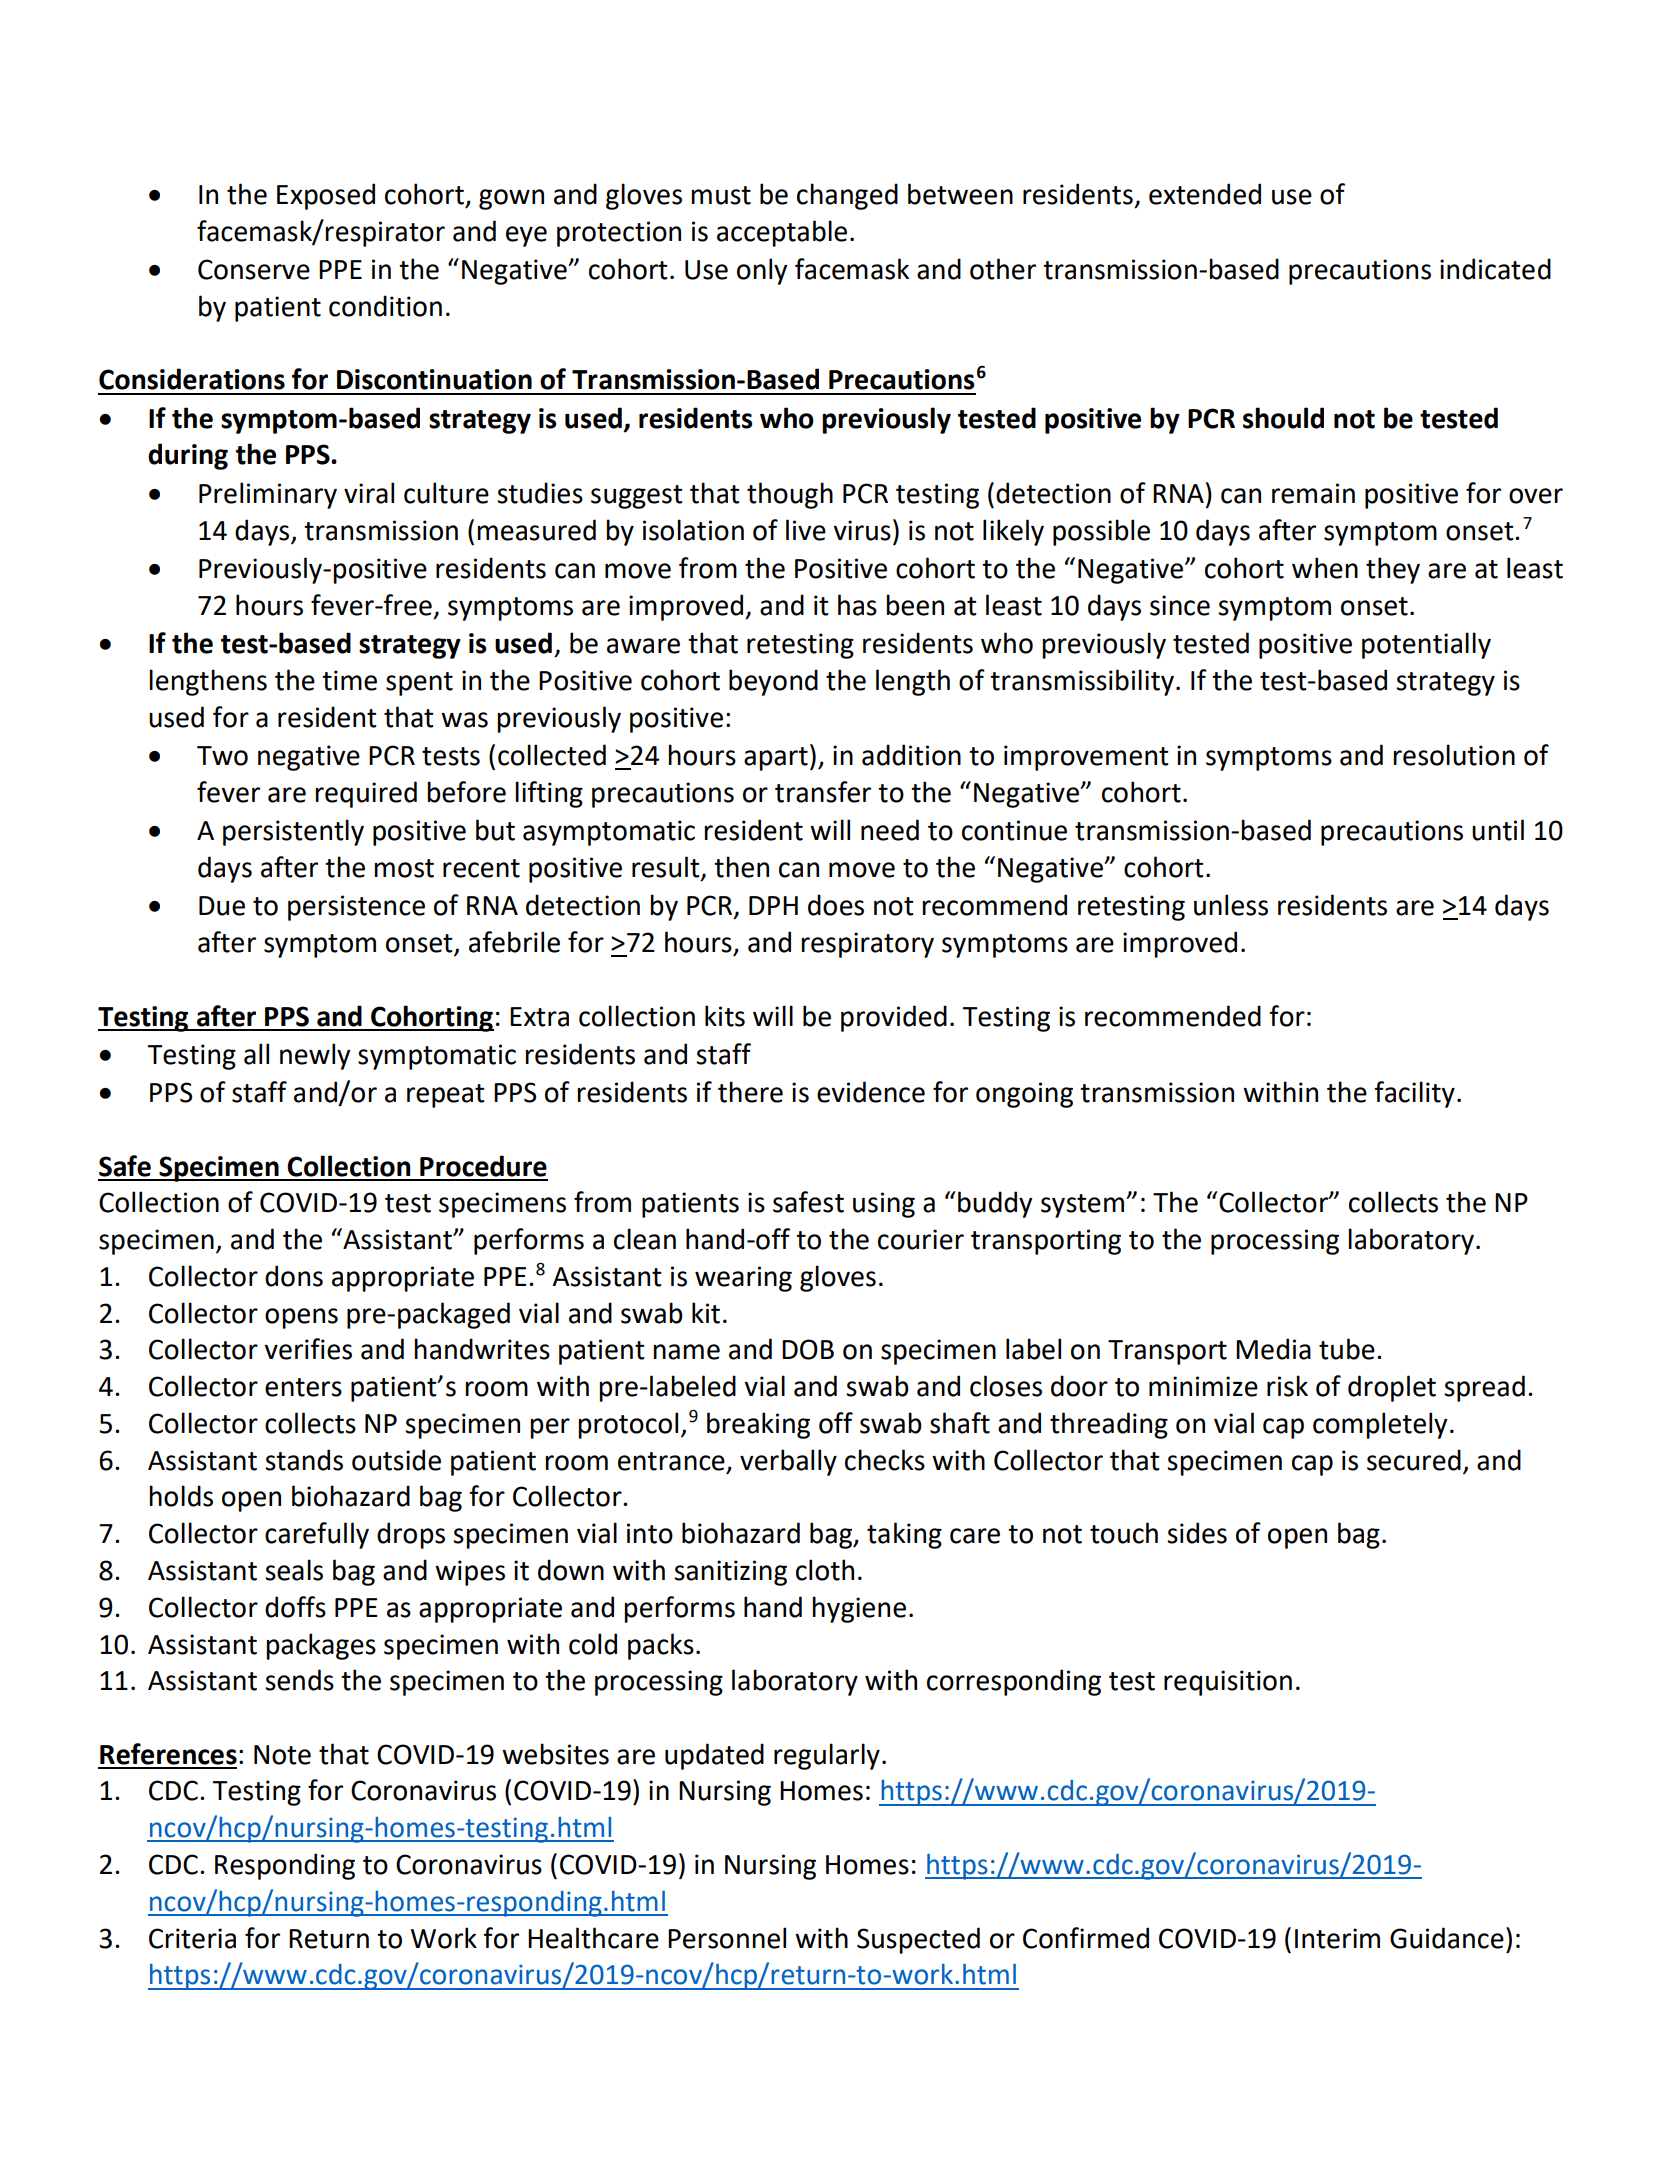 The width and height of the screenshot is (1675, 2168). I want to click on acceptable, so click(782, 233).
